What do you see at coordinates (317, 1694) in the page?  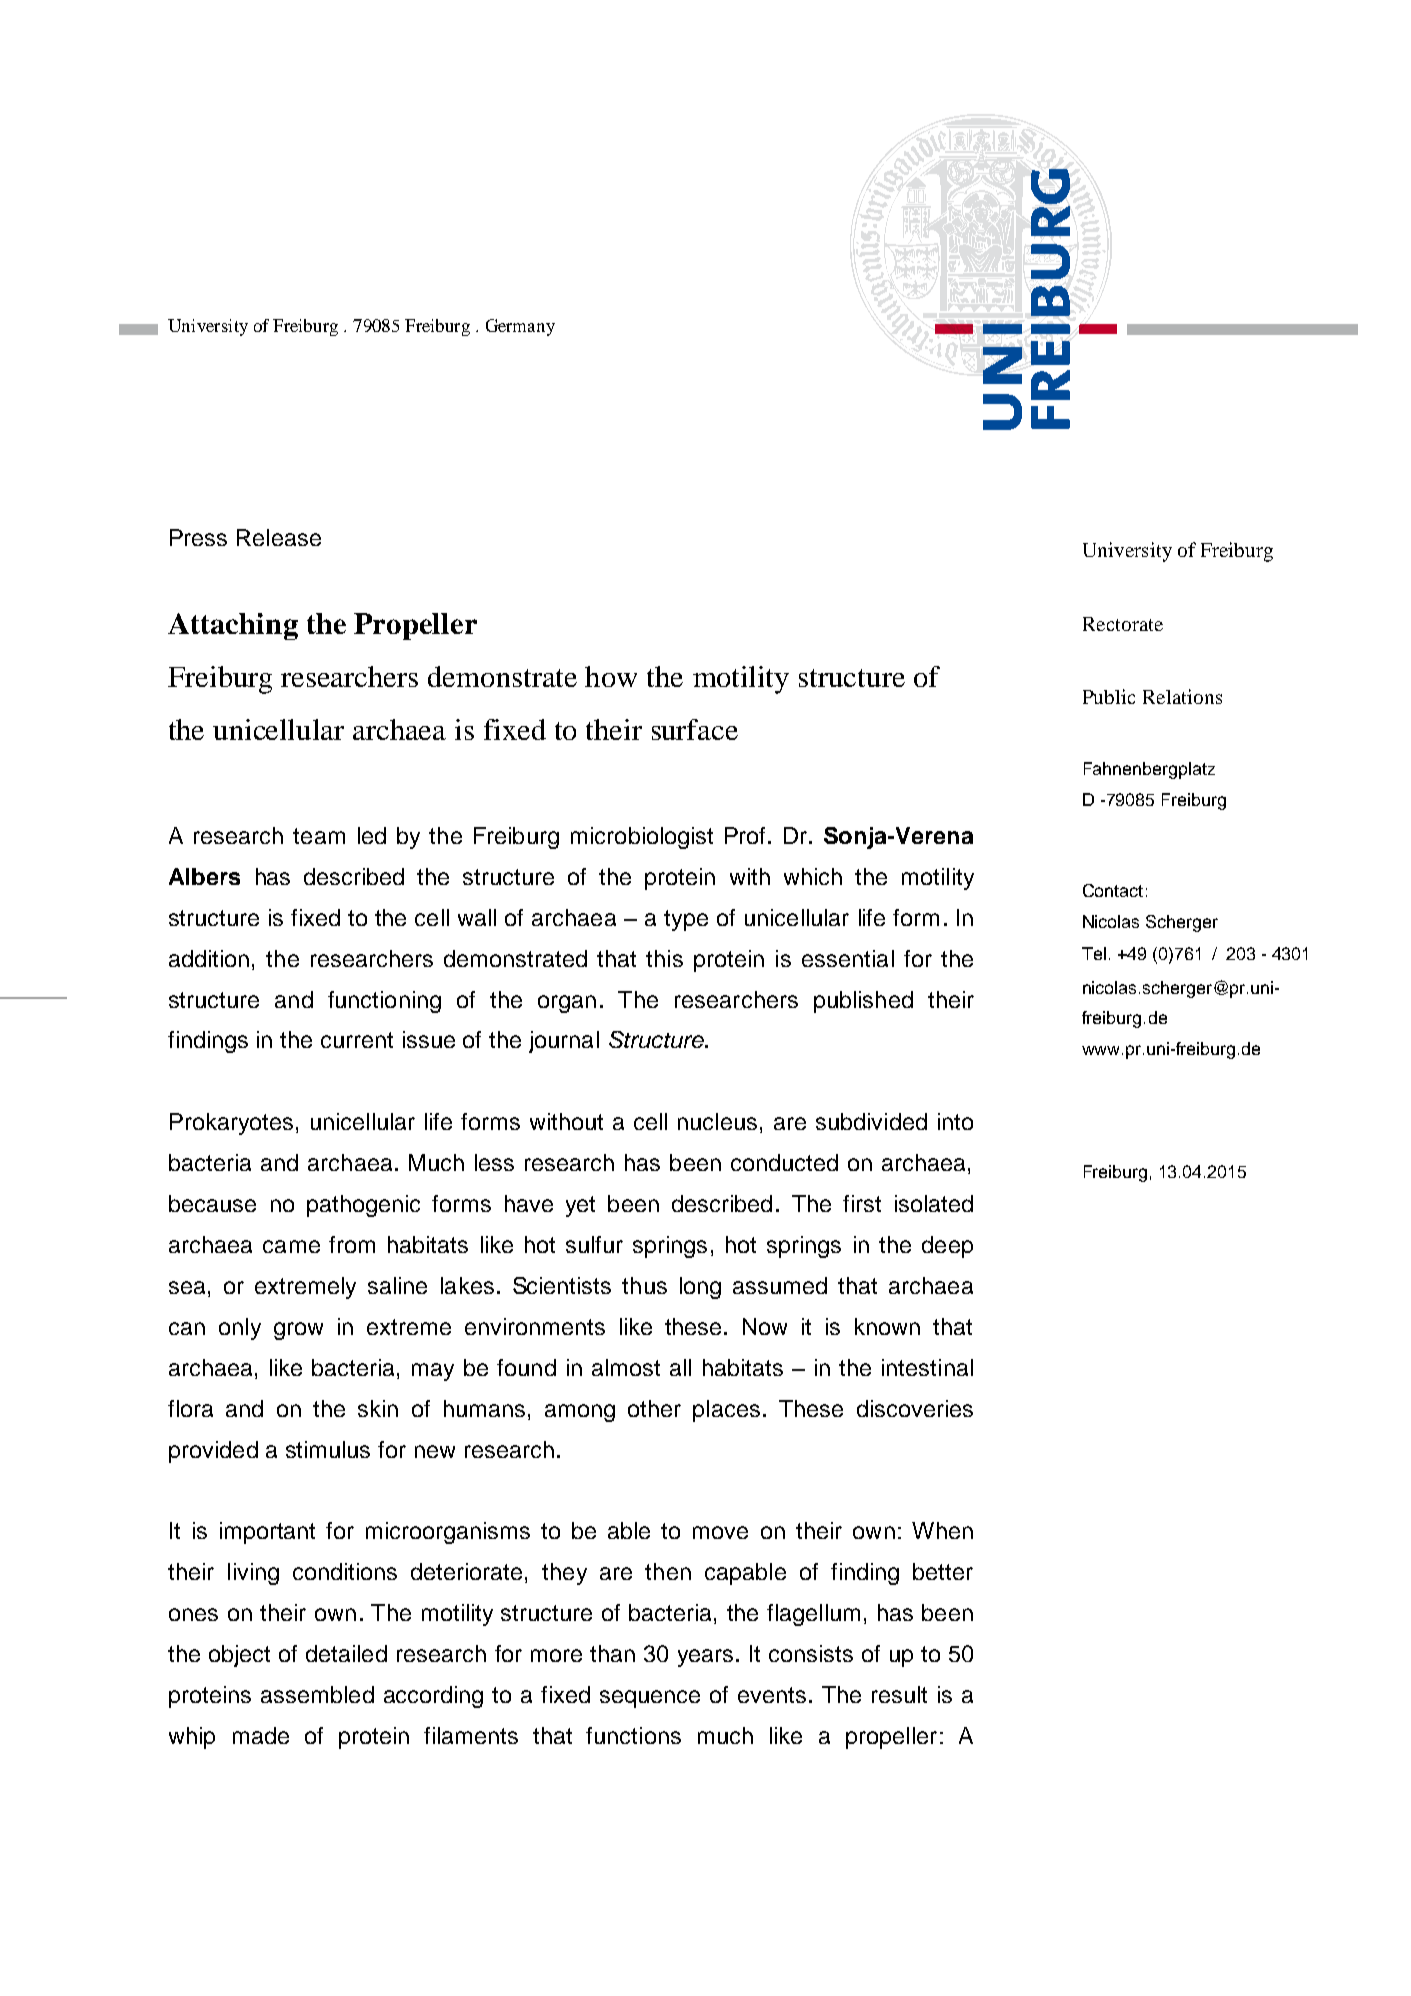 I see `assembled` at bounding box center [317, 1694].
